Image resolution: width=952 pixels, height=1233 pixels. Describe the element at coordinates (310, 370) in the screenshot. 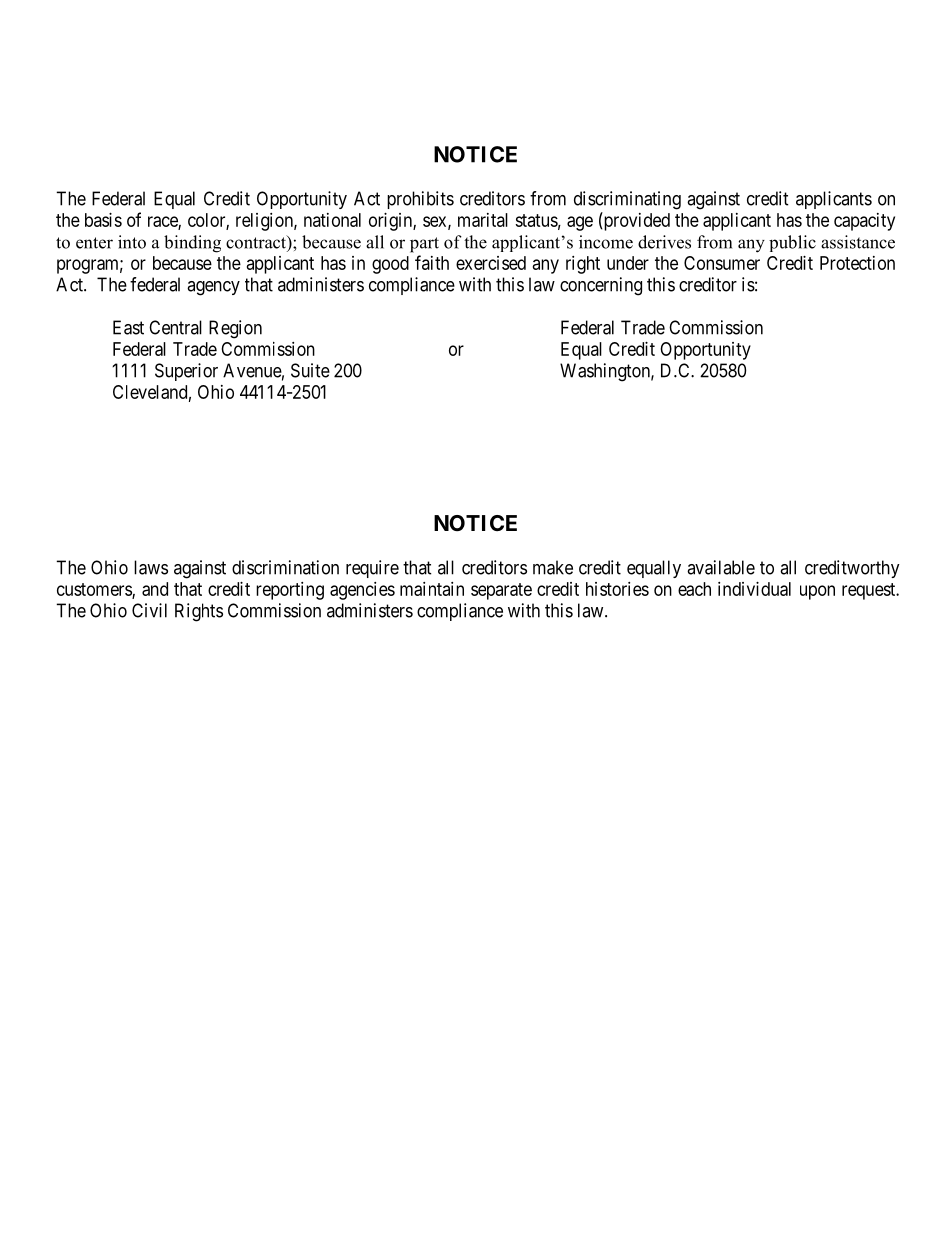

I see `Suite` at that location.
